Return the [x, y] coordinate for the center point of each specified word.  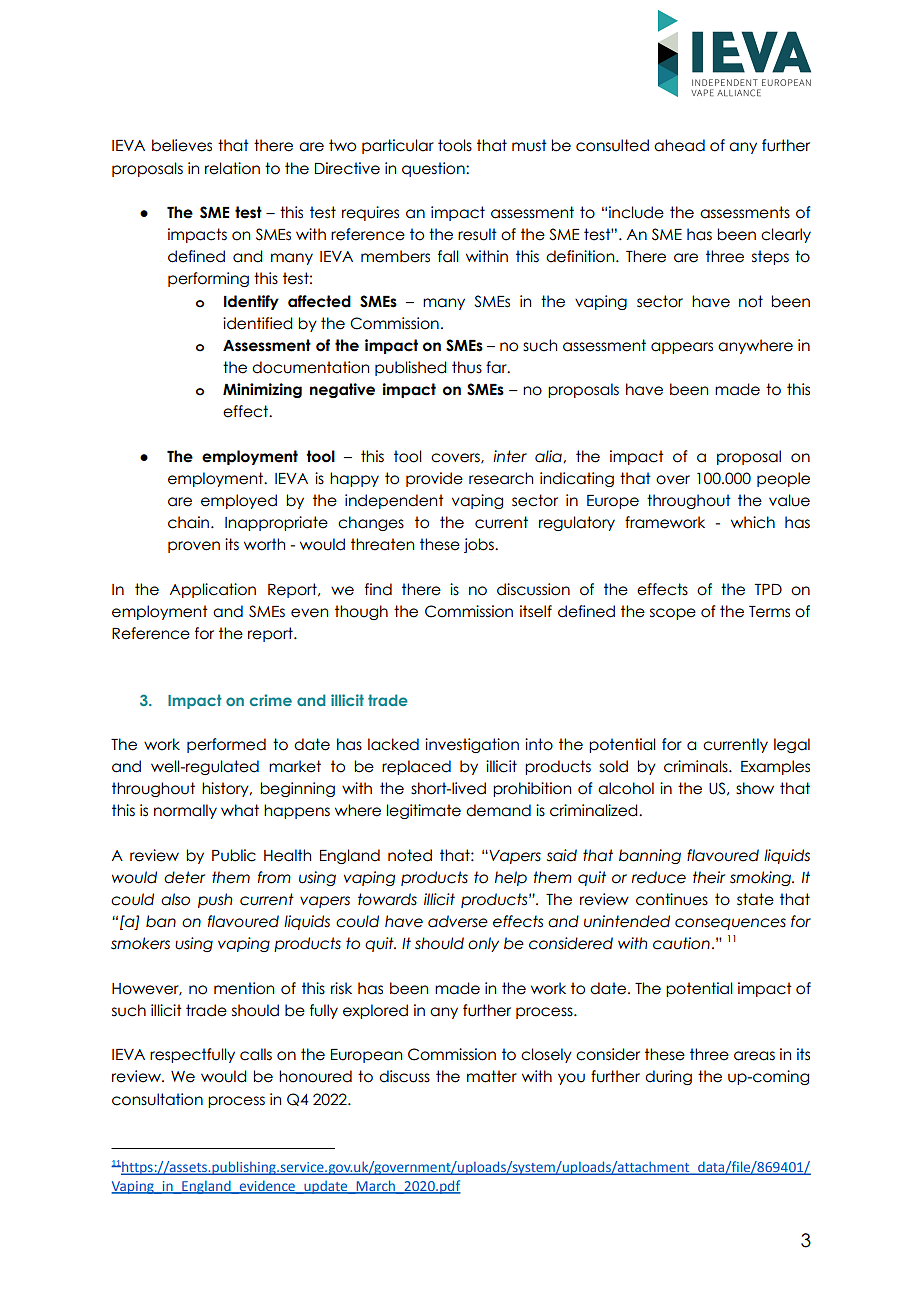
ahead [679, 145]
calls [256, 1054]
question [434, 169]
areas [754, 1056]
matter [492, 1076]
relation [232, 168]
